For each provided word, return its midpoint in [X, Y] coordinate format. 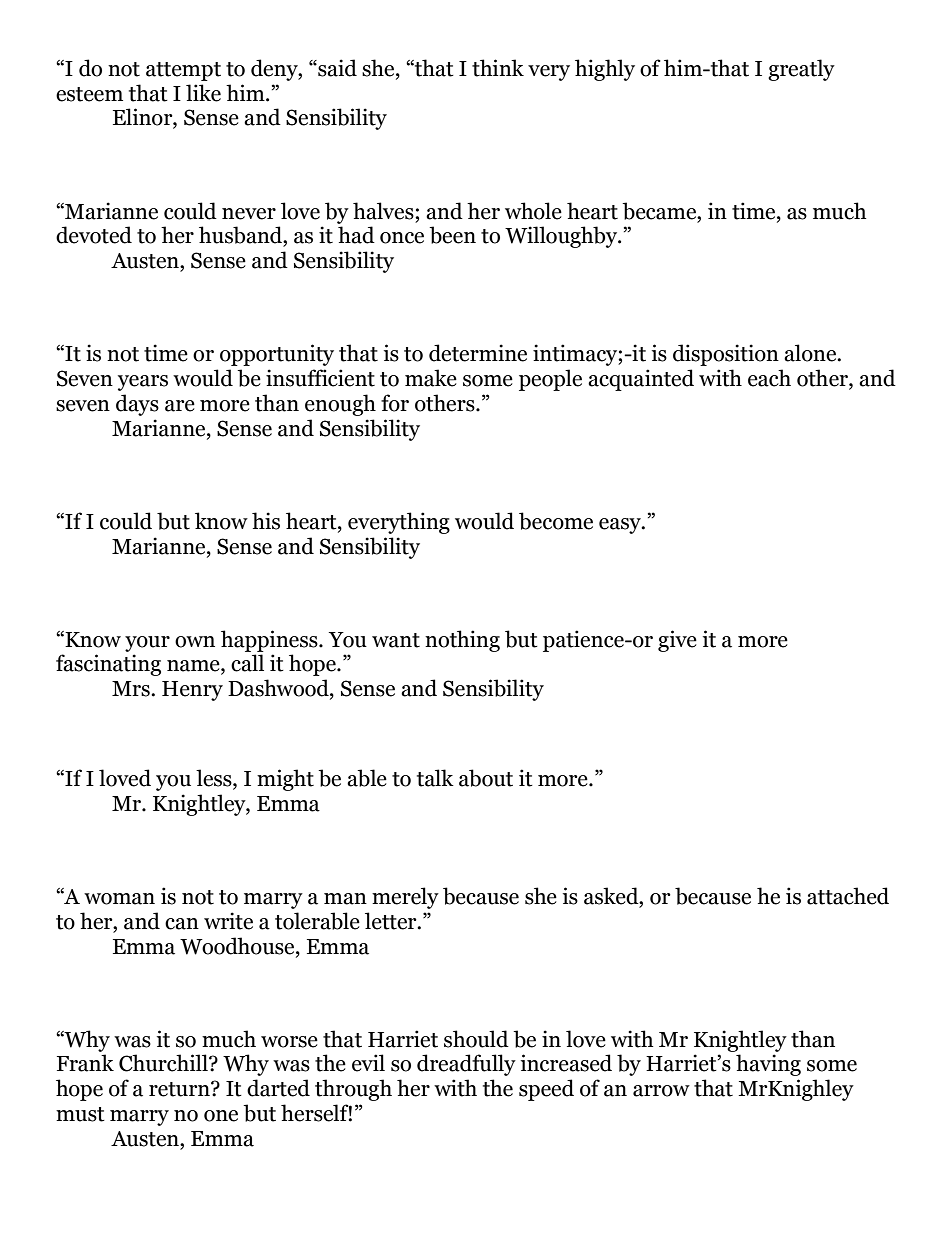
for [395, 403]
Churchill [164, 1063]
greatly [801, 70]
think [498, 68]
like [203, 93]
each [769, 378]
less [215, 779]
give [677, 641]
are [180, 406]
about [486, 778]
